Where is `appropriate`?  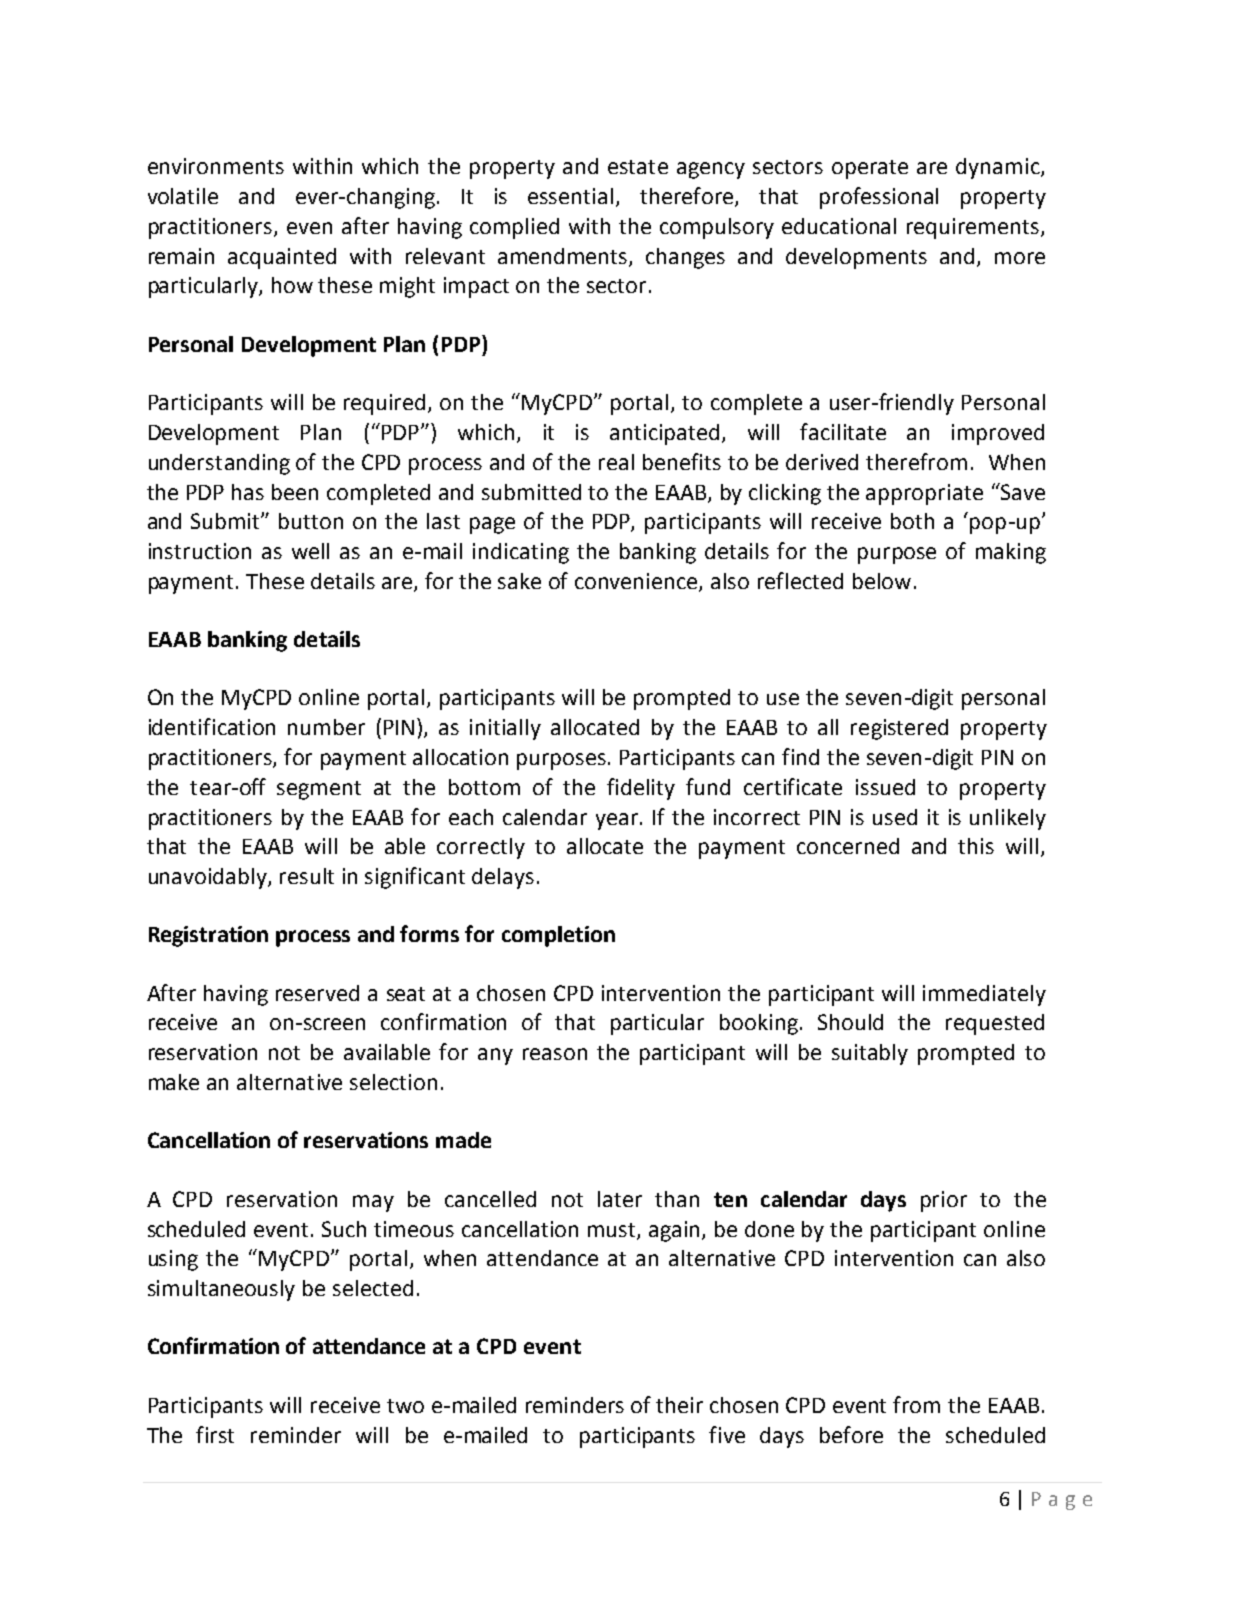 appropriate is located at coordinates (924, 494).
